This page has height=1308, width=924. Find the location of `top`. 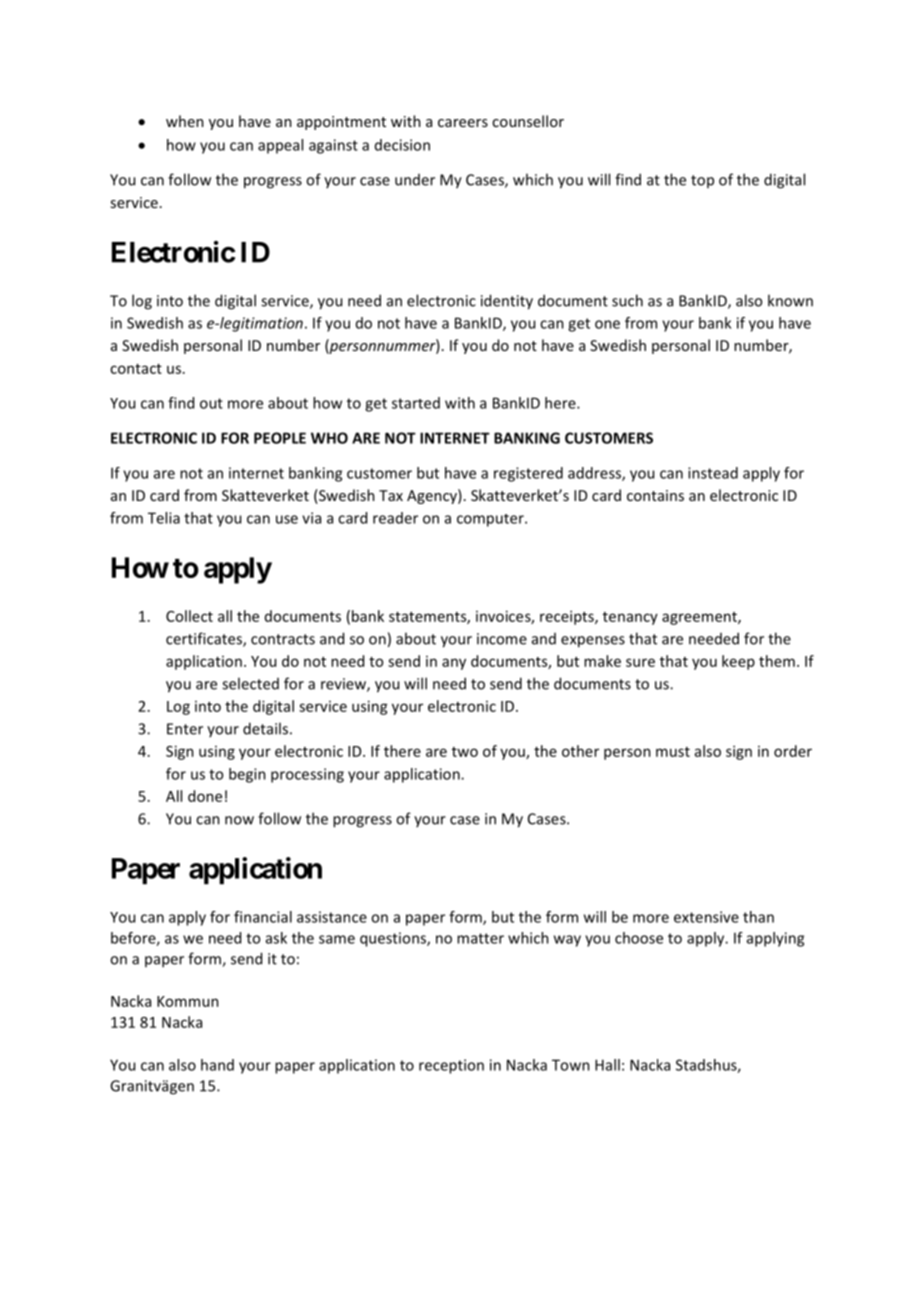

top is located at coordinates (702, 181).
